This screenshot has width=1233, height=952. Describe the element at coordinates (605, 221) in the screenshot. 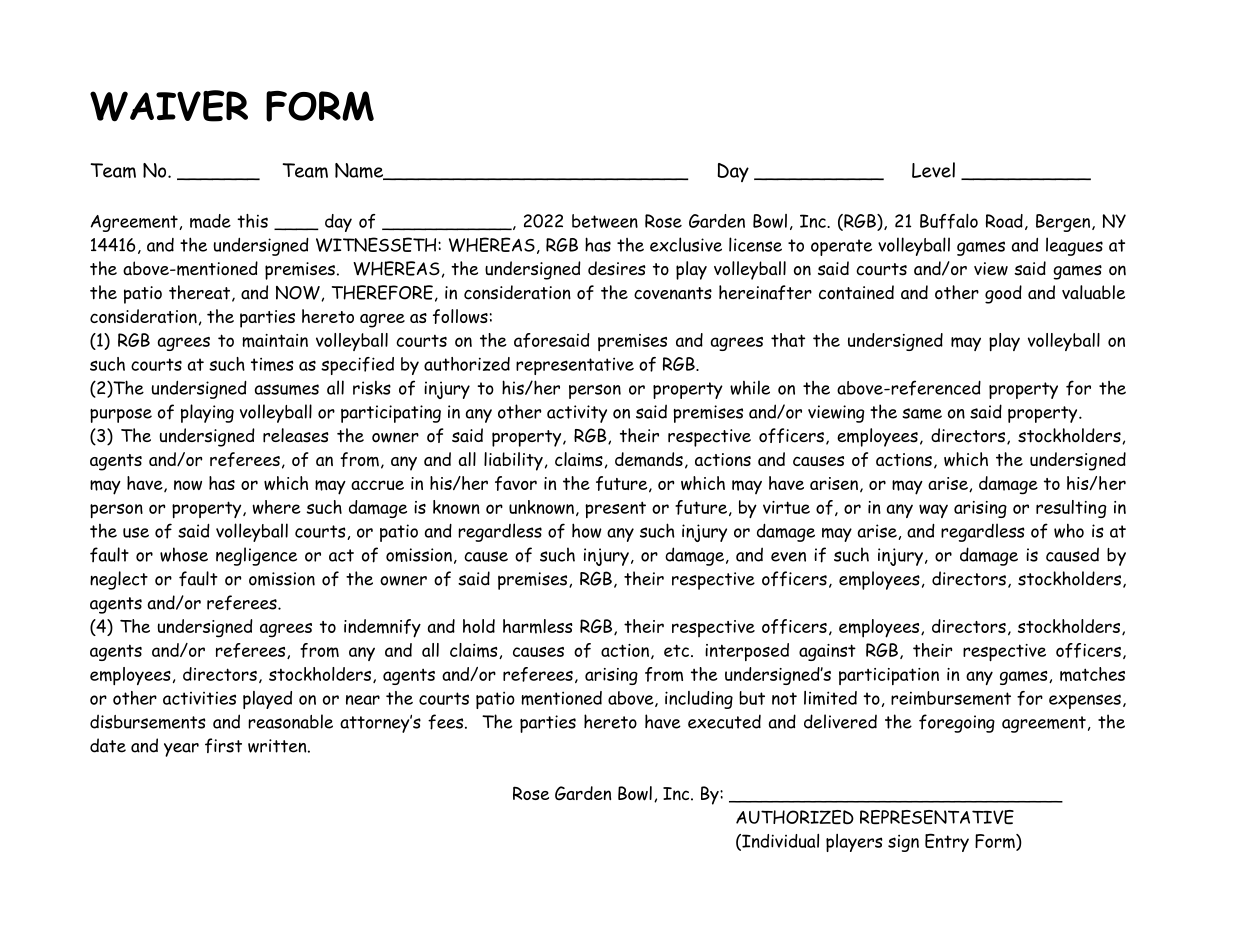

I see `between` at that location.
